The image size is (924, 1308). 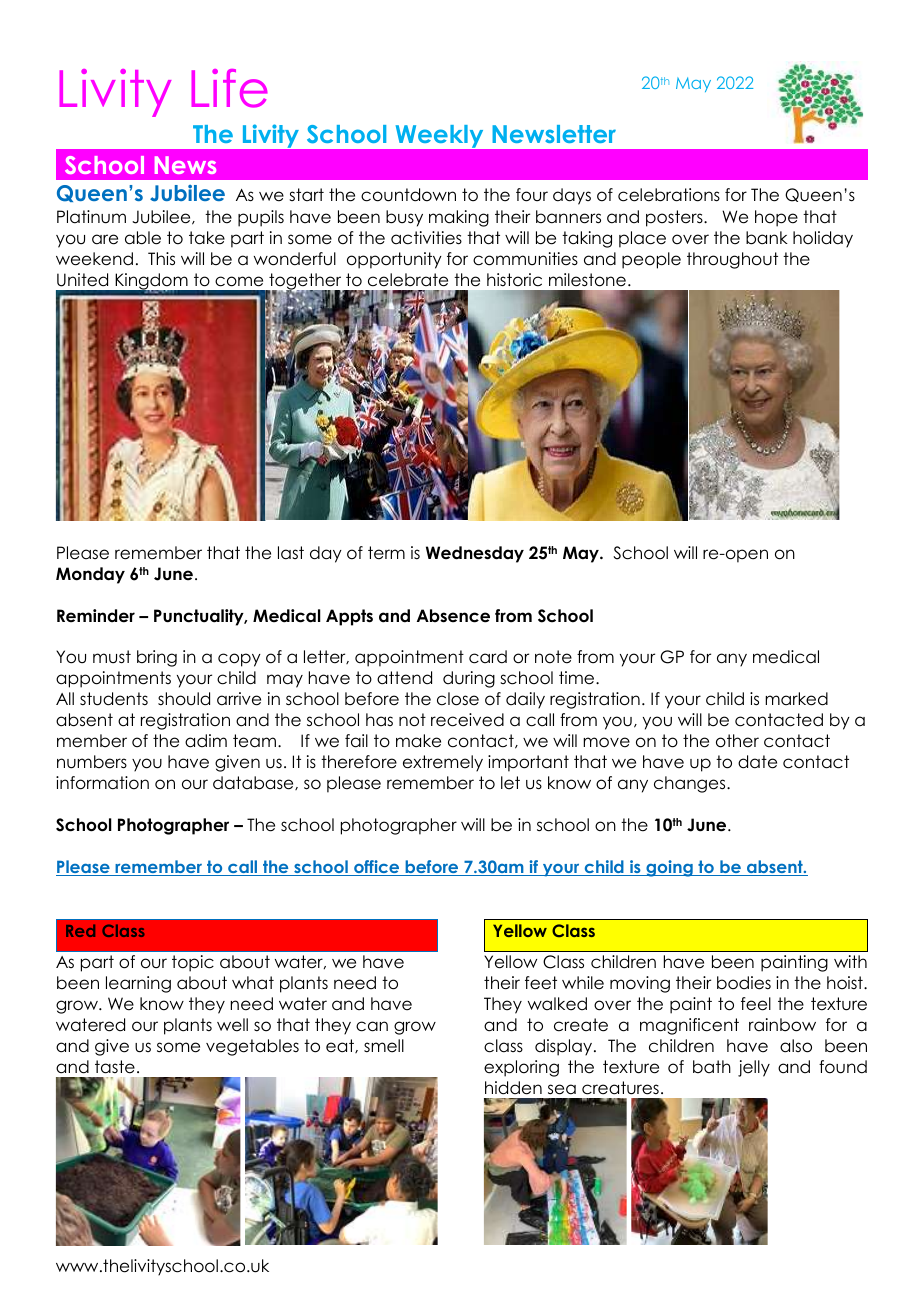 I want to click on Wednesday, so click(x=475, y=554).
